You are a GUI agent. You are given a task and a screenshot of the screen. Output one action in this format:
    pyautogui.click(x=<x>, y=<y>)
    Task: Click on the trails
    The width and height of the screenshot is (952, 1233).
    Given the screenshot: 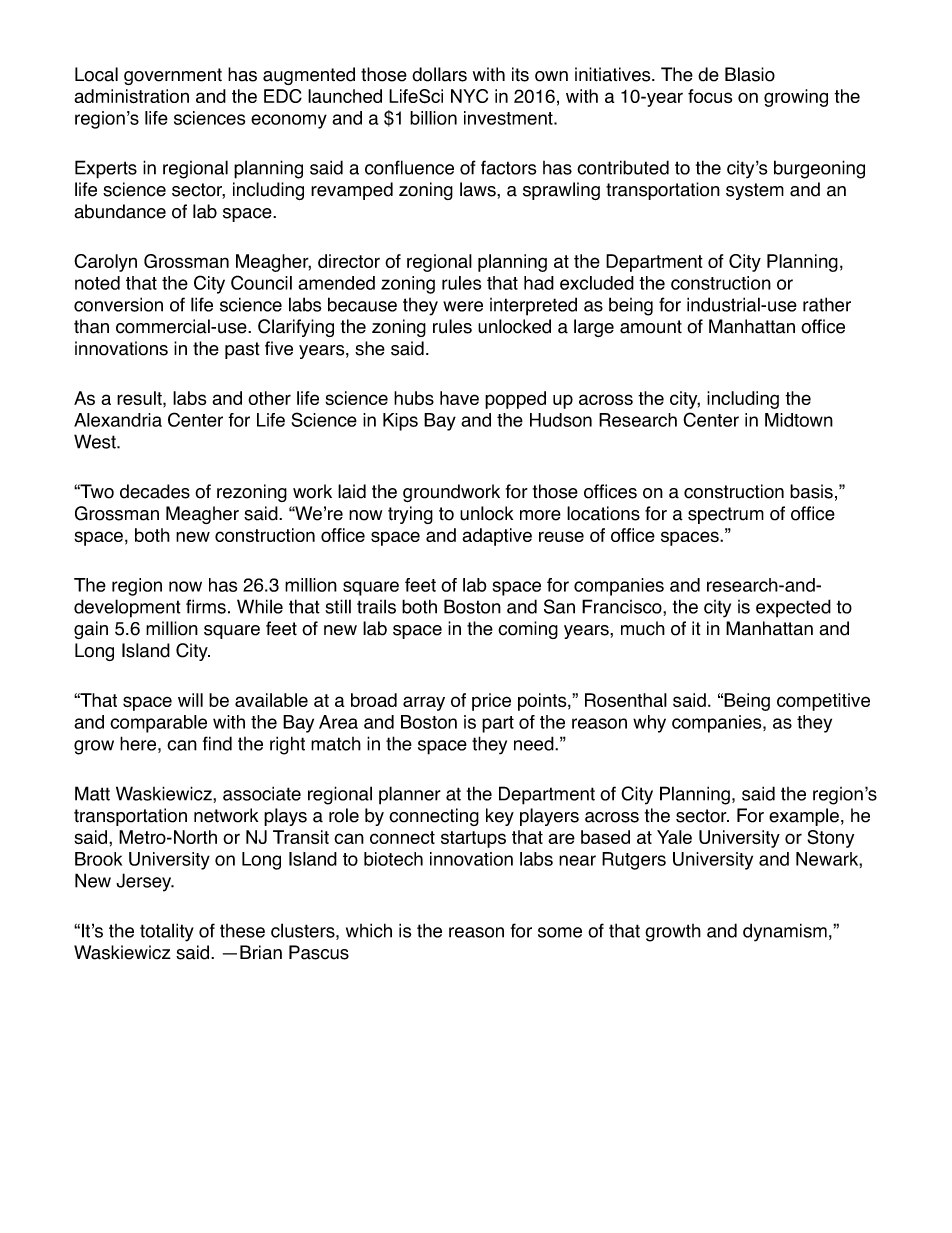 What is the action you would take?
    pyautogui.click(x=376, y=606)
